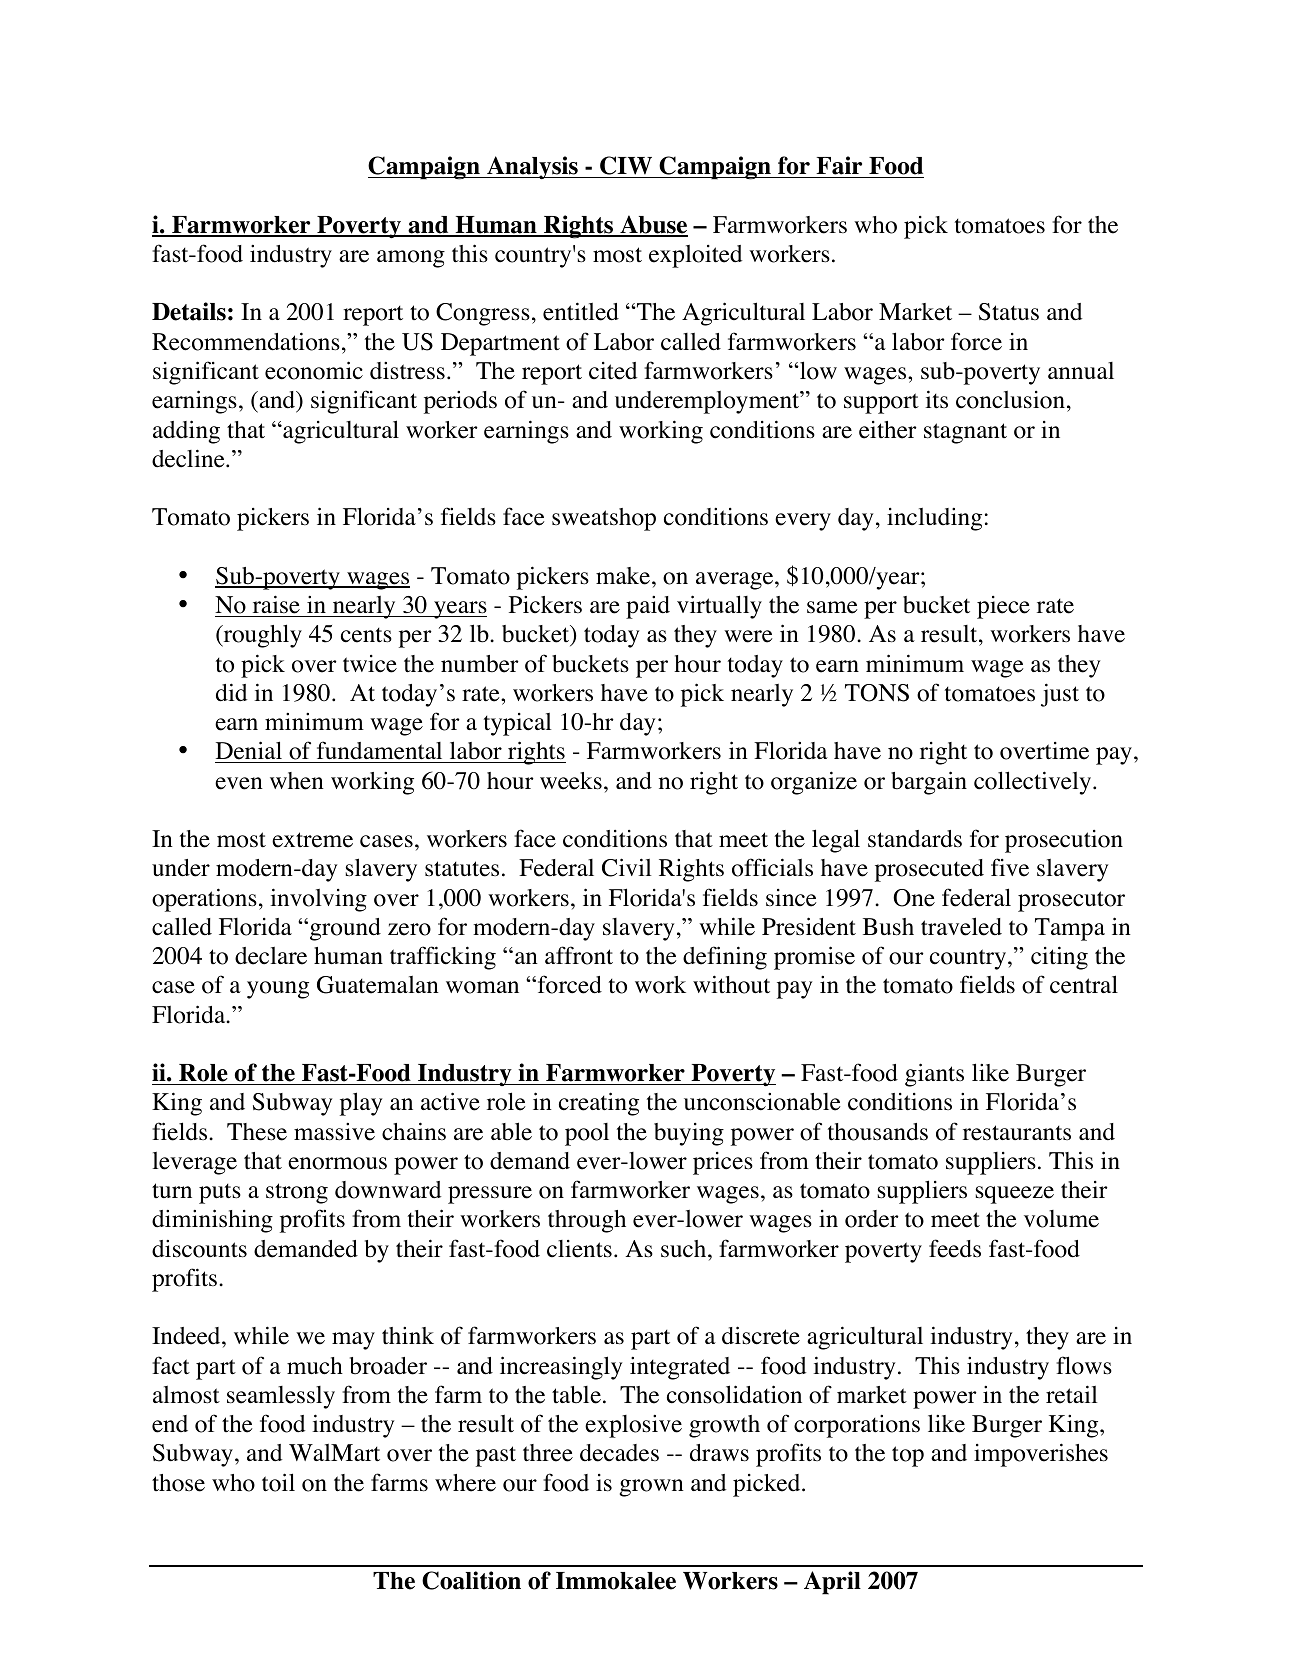 The height and width of the document is (1672, 1292). What do you see at coordinates (199, 1249) in the document?
I see `discounts` at bounding box center [199, 1249].
